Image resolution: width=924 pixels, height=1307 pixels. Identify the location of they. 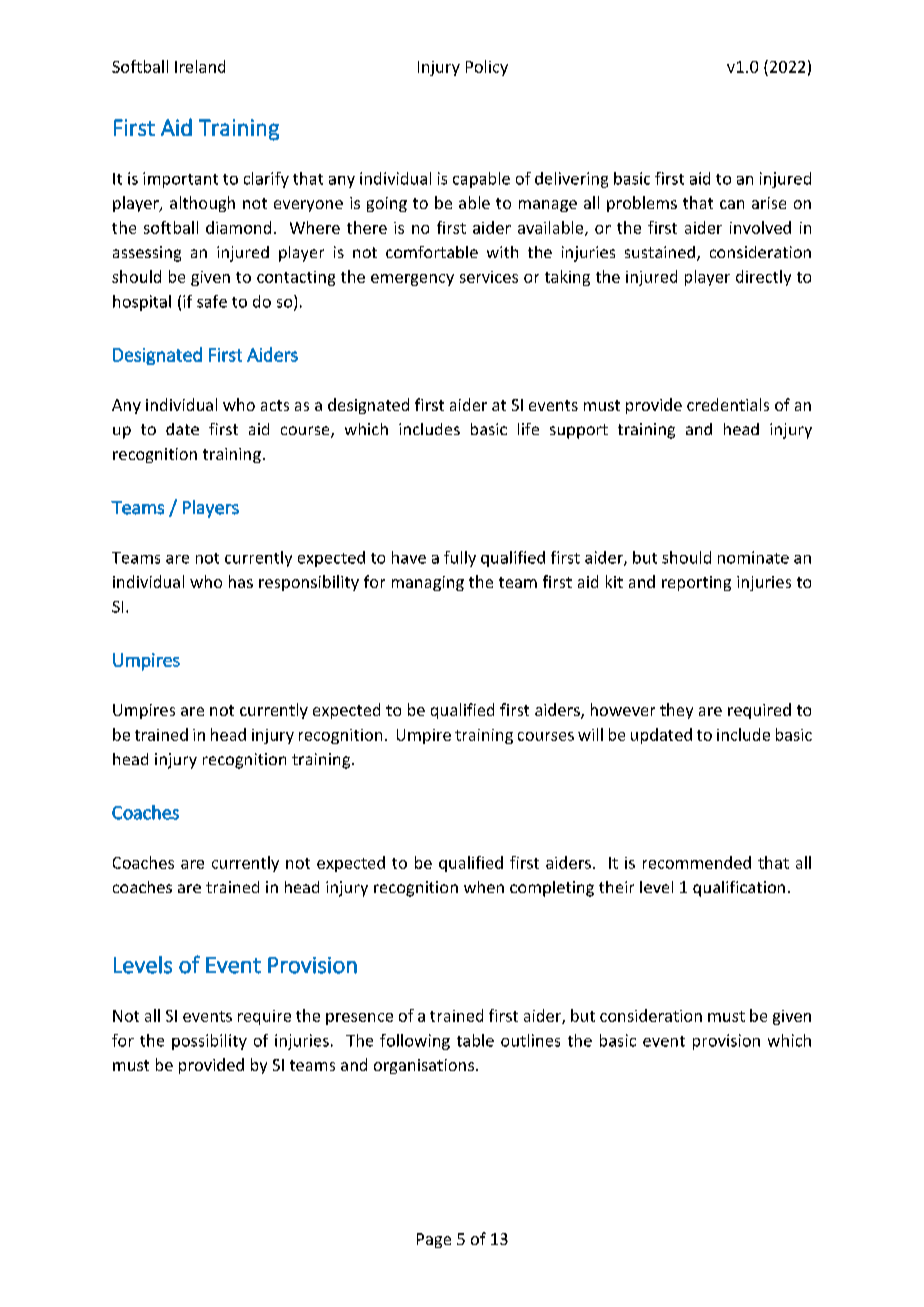
(676, 711).
